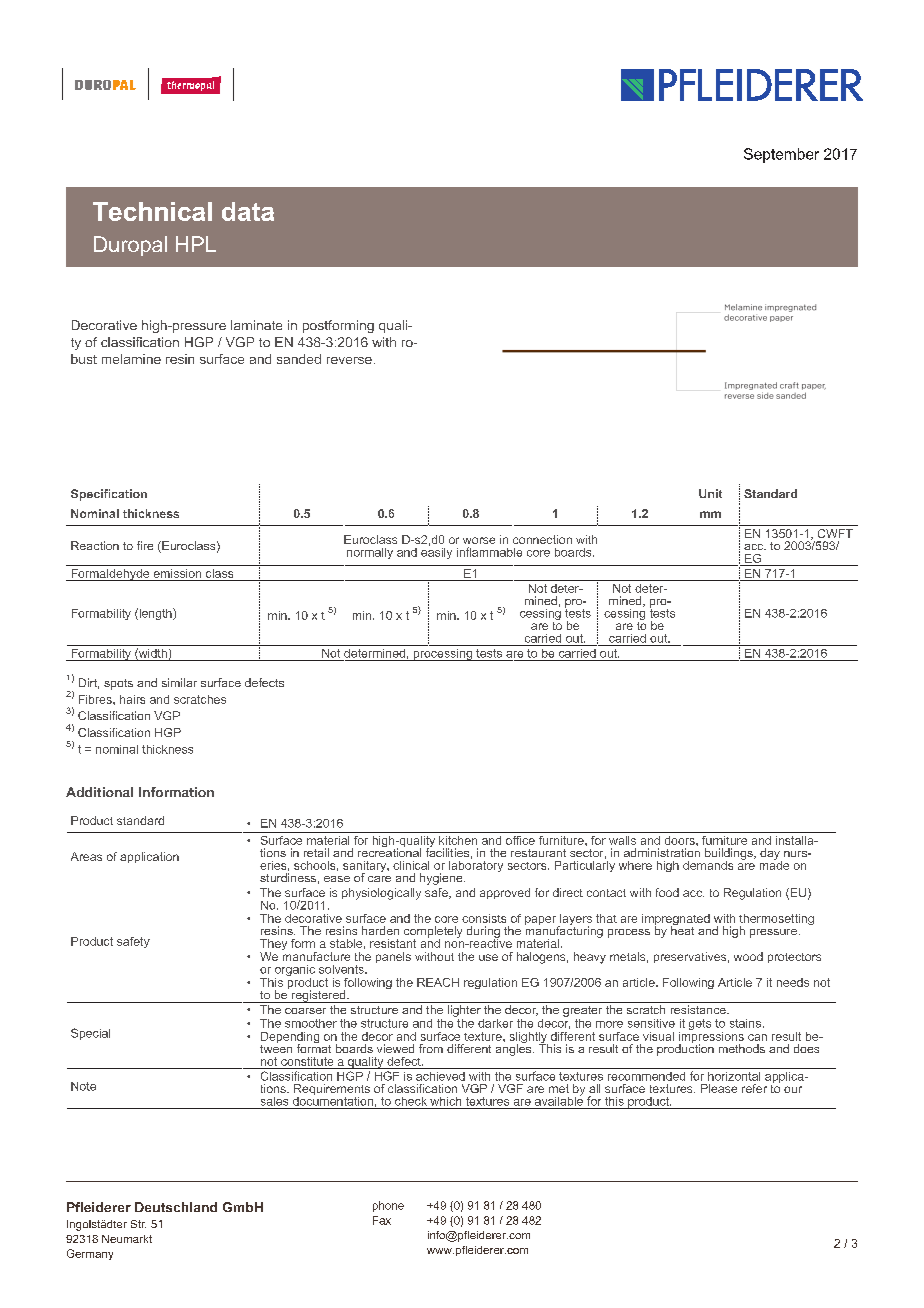 The height and width of the image is (1308, 924). Describe the element at coordinates (754, 1088) in the image. I see `refer` at that location.
